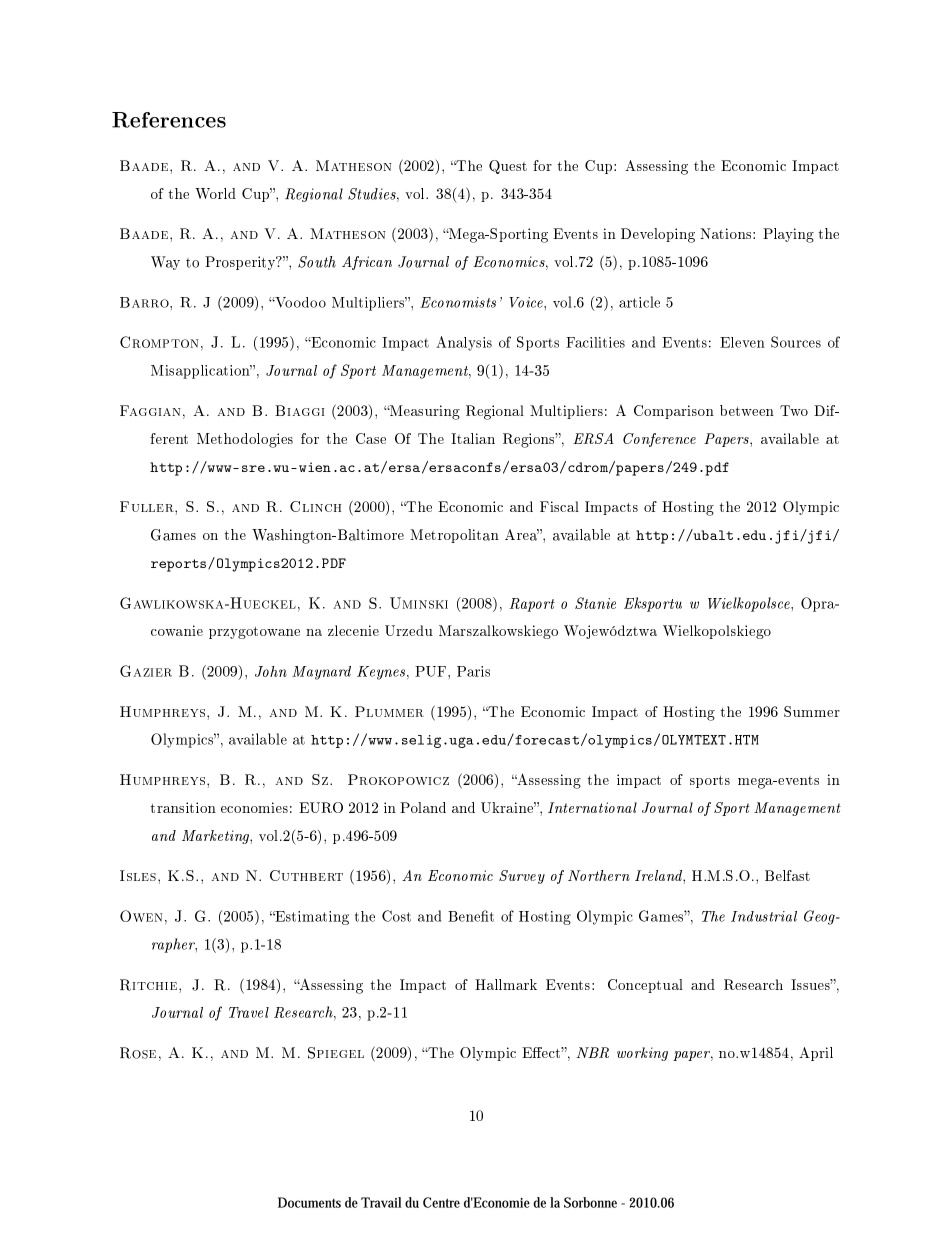 The width and height of the image is (952, 1233). Describe the element at coordinates (764, 916) in the image. I see `Industrial` at that location.
